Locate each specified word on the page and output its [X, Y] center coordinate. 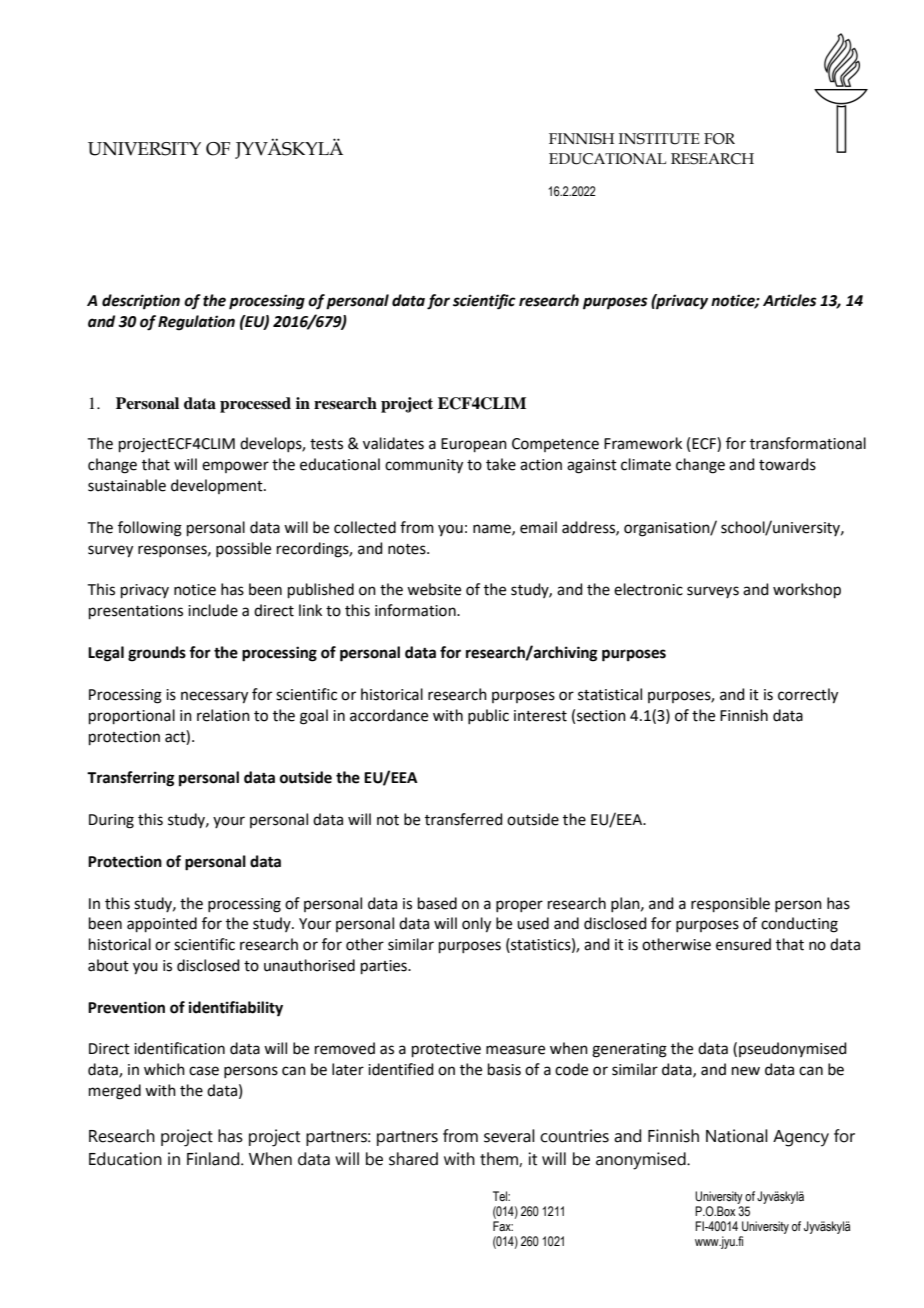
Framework [643, 443]
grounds [157, 654]
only [476, 925]
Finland [214, 1159]
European [474, 445]
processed [255, 405]
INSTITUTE [659, 139]
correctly [808, 696]
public [488, 716]
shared [413, 1159]
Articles [790, 300]
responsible [730, 904]
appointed [162, 924]
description [141, 302]
